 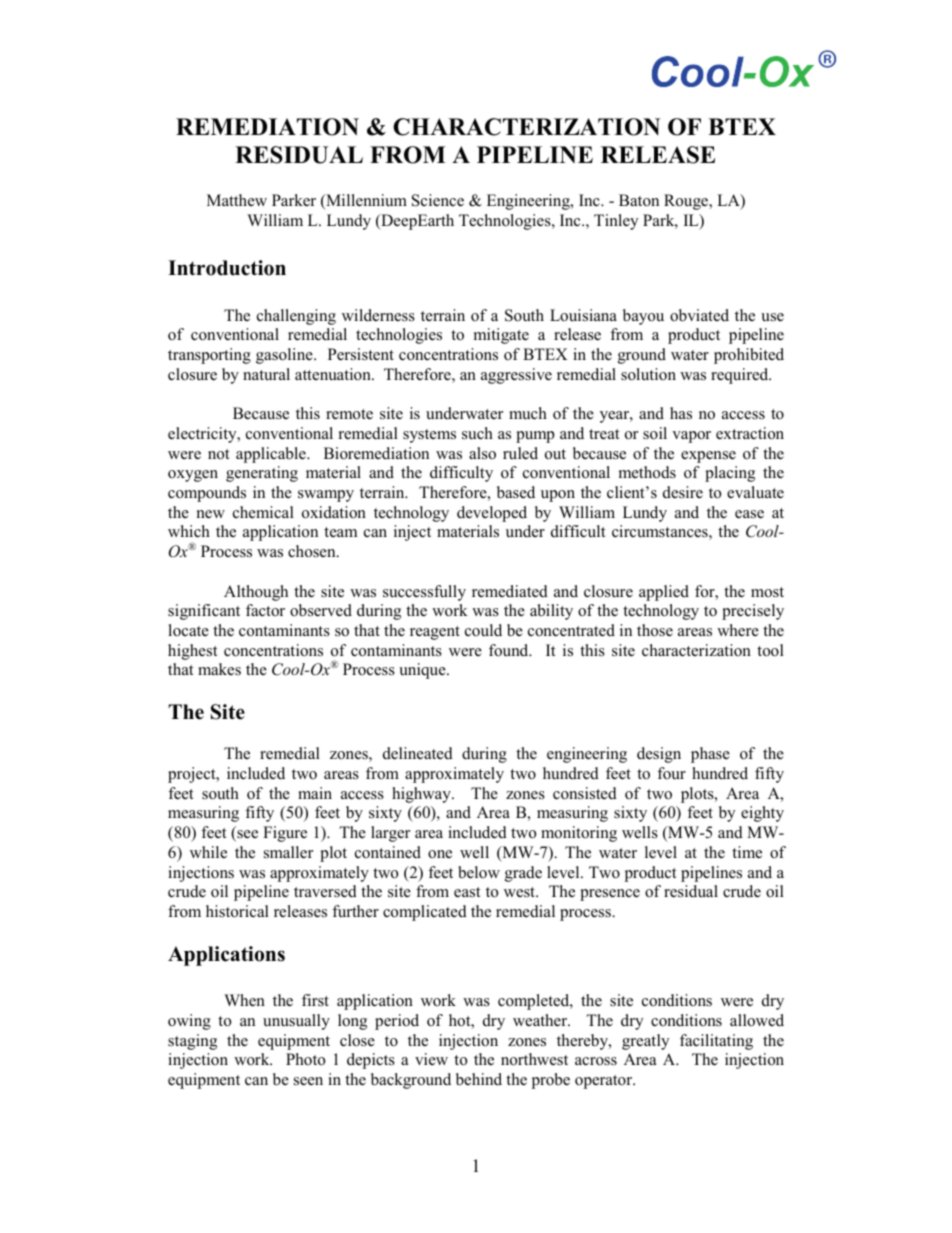 I want to click on four, so click(x=671, y=773).
